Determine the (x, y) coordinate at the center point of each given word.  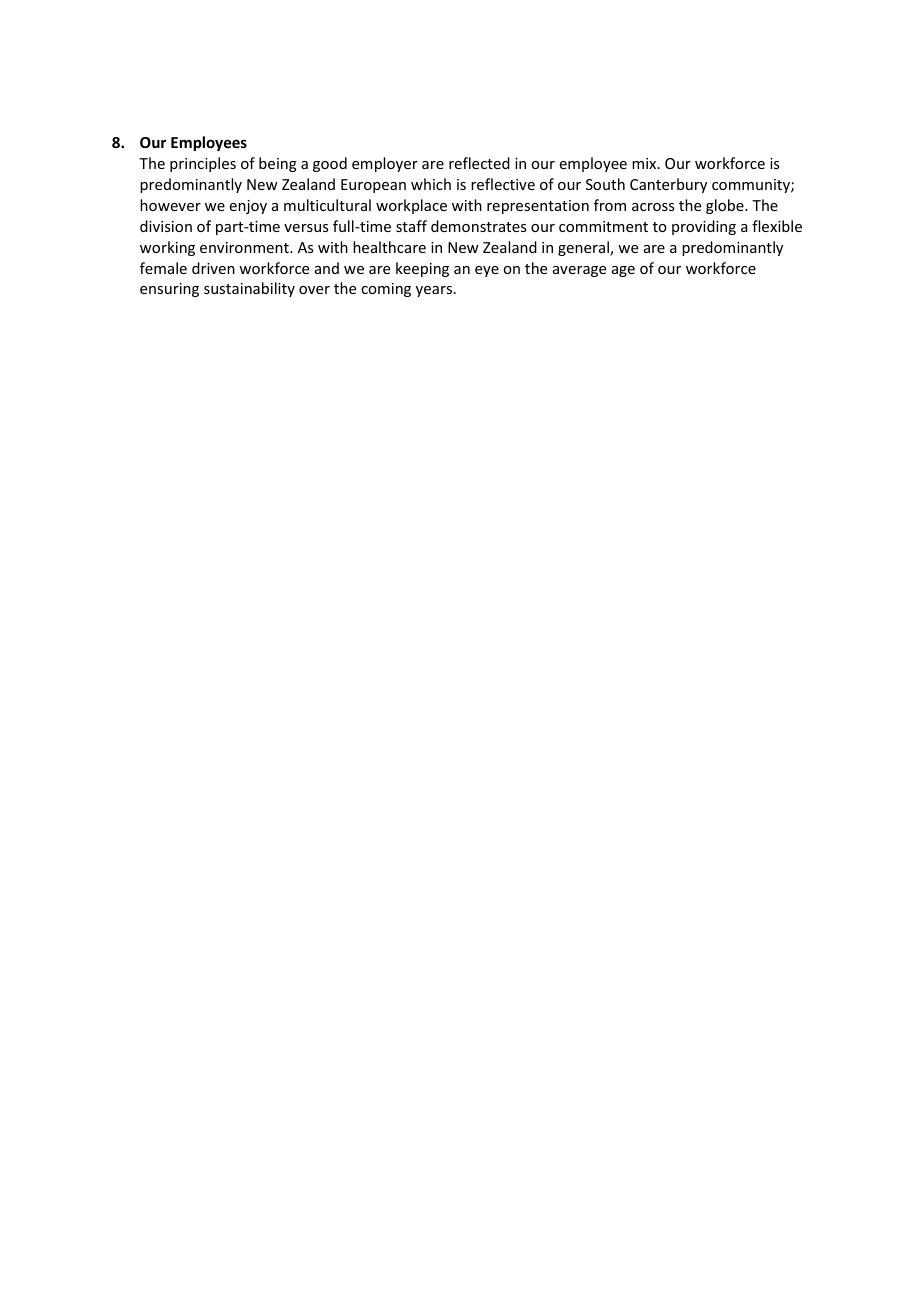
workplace (411, 206)
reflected (479, 163)
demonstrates (478, 226)
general (584, 248)
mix (645, 163)
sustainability (249, 289)
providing (704, 227)
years (434, 291)
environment (245, 247)
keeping (422, 269)
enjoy (248, 207)
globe (726, 206)
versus (306, 228)
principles (203, 164)
